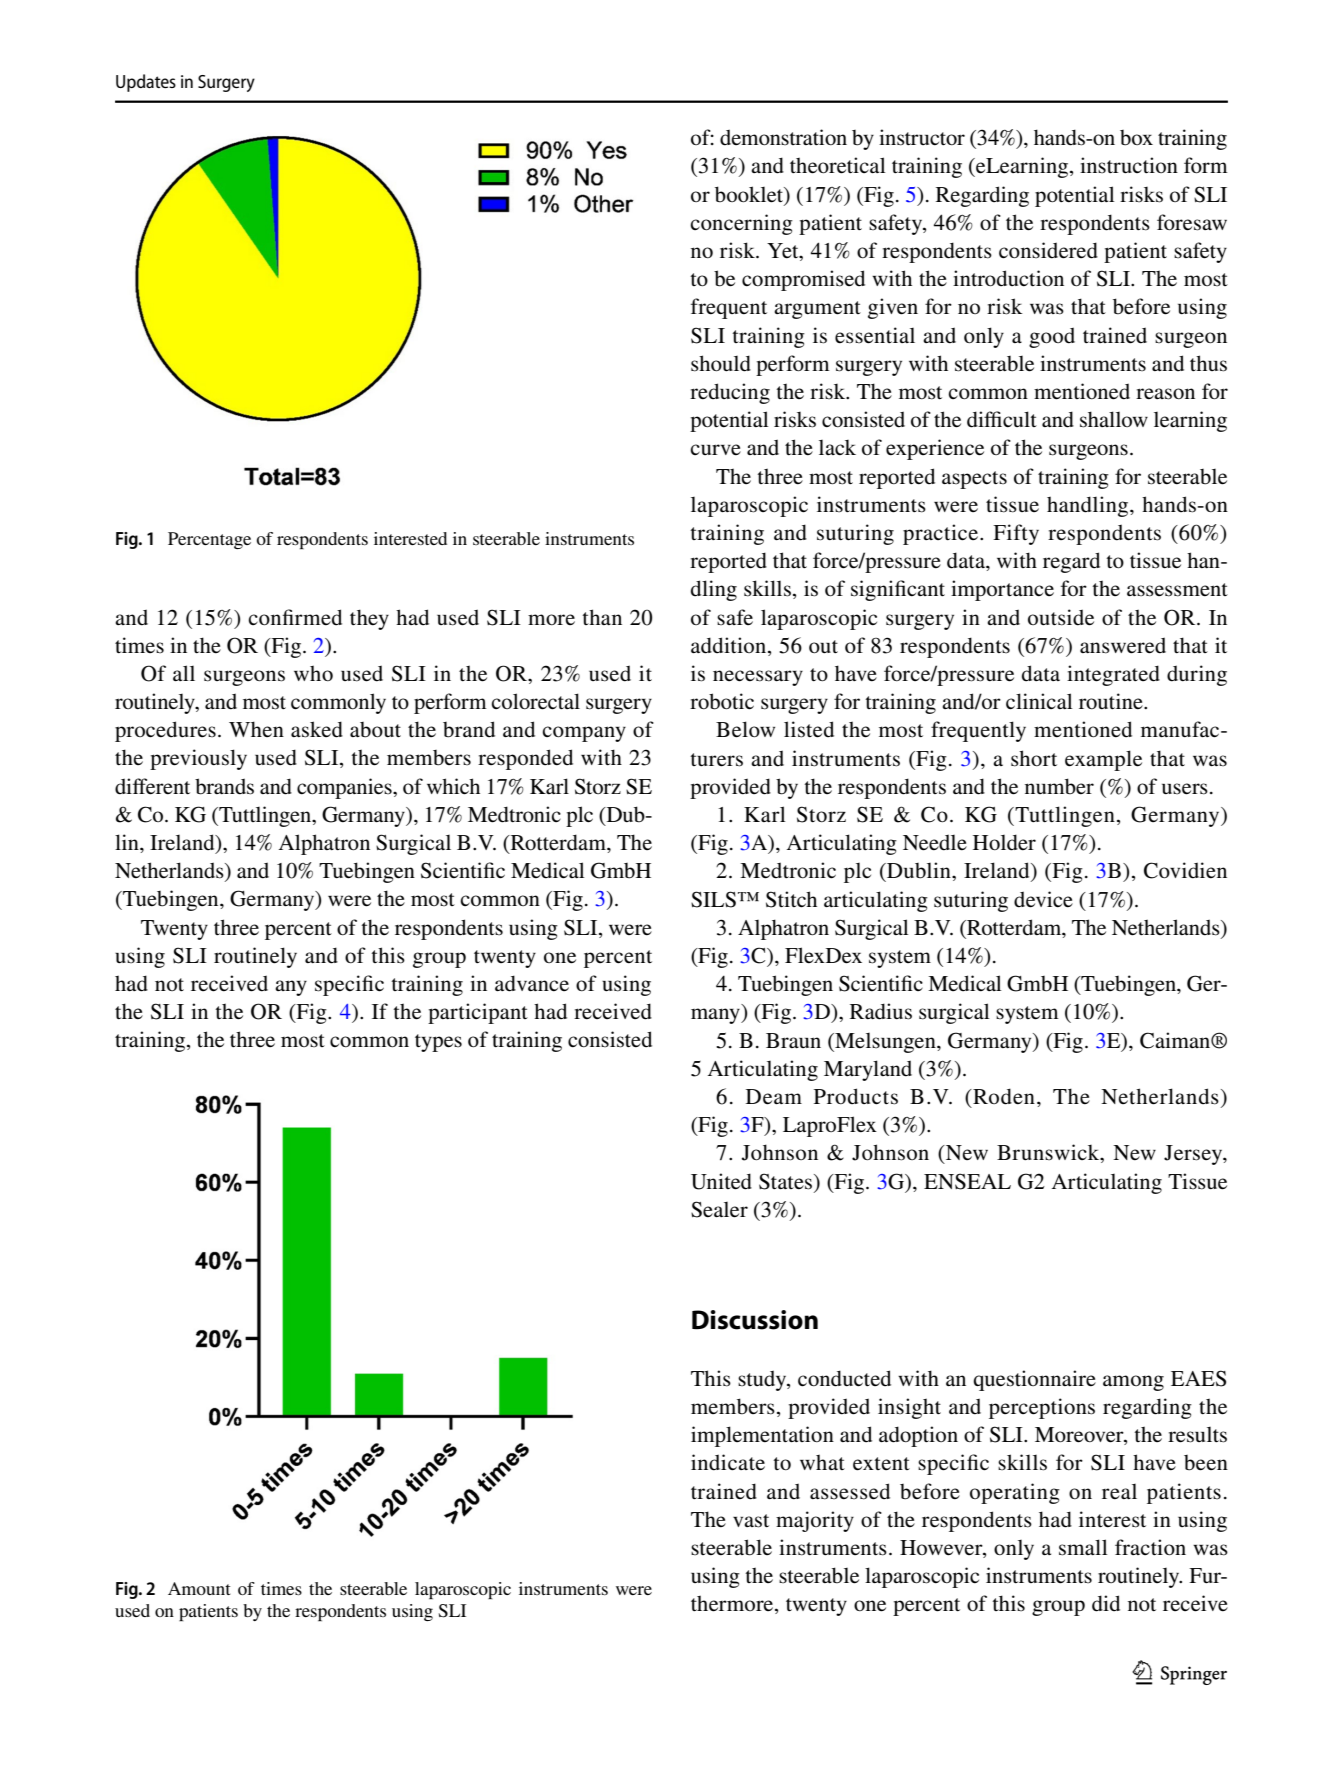 The width and height of the document is (1343, 1784). What do you see at coordinates (1083, 1547) in the document?
I see `small` at bounding box center [1083, 1547].
